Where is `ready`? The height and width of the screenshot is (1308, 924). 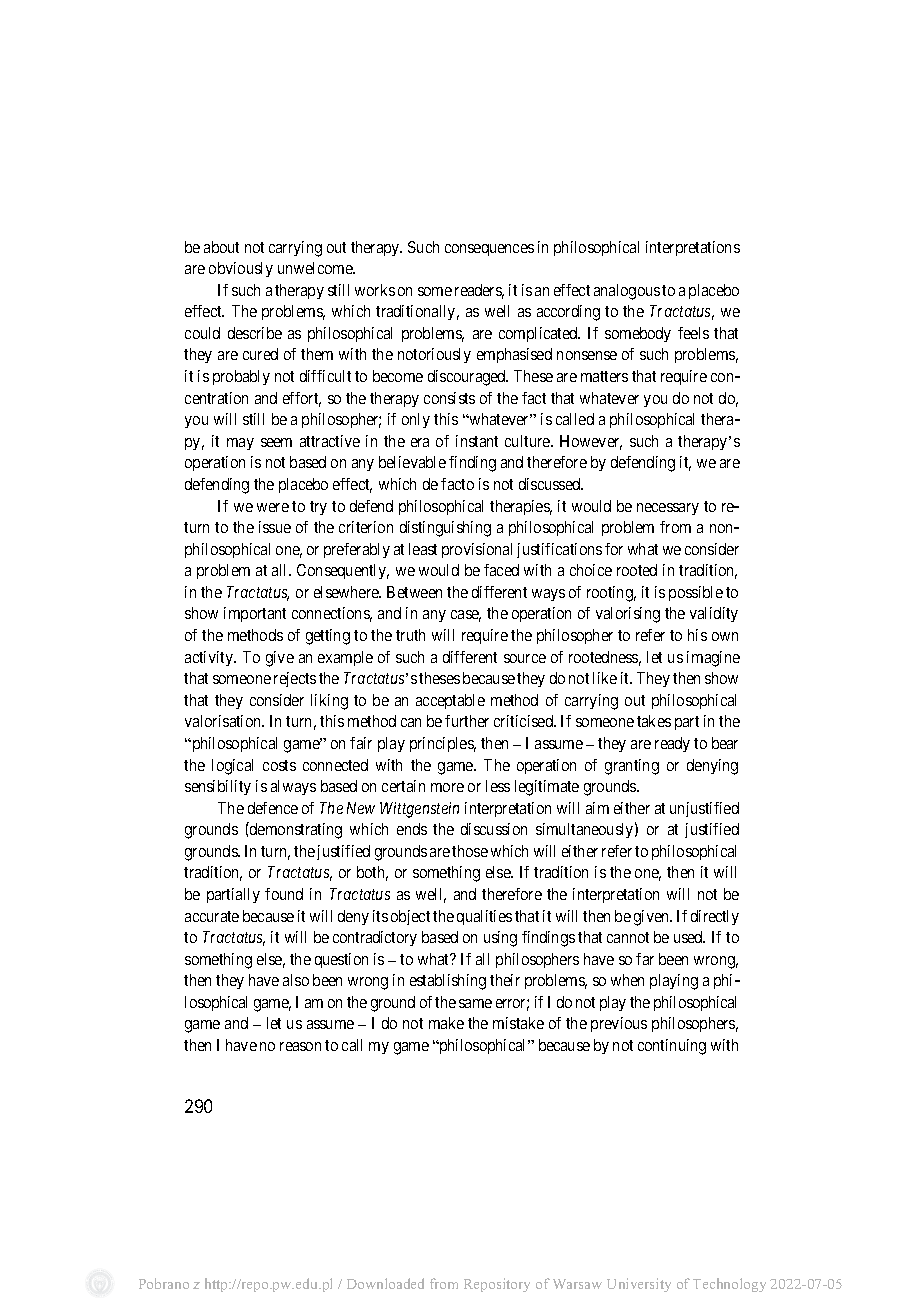
ready is located at coordinates (672, 744).
